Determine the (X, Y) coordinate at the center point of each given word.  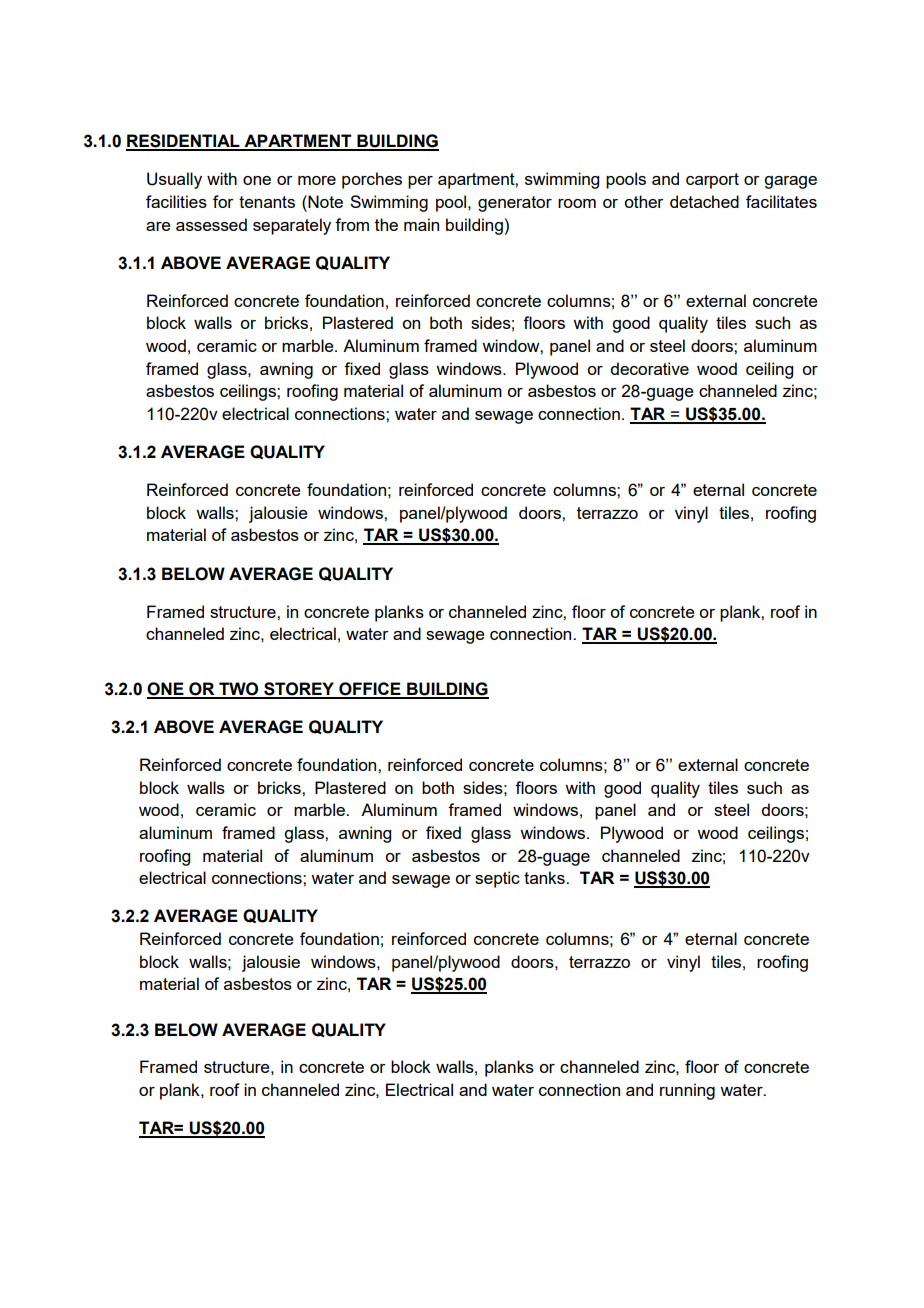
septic (497, 879)
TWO (239, 690)
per (420, 182)
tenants (267, 202)
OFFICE (370, 690)
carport (712, 181)
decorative (649, 368)
